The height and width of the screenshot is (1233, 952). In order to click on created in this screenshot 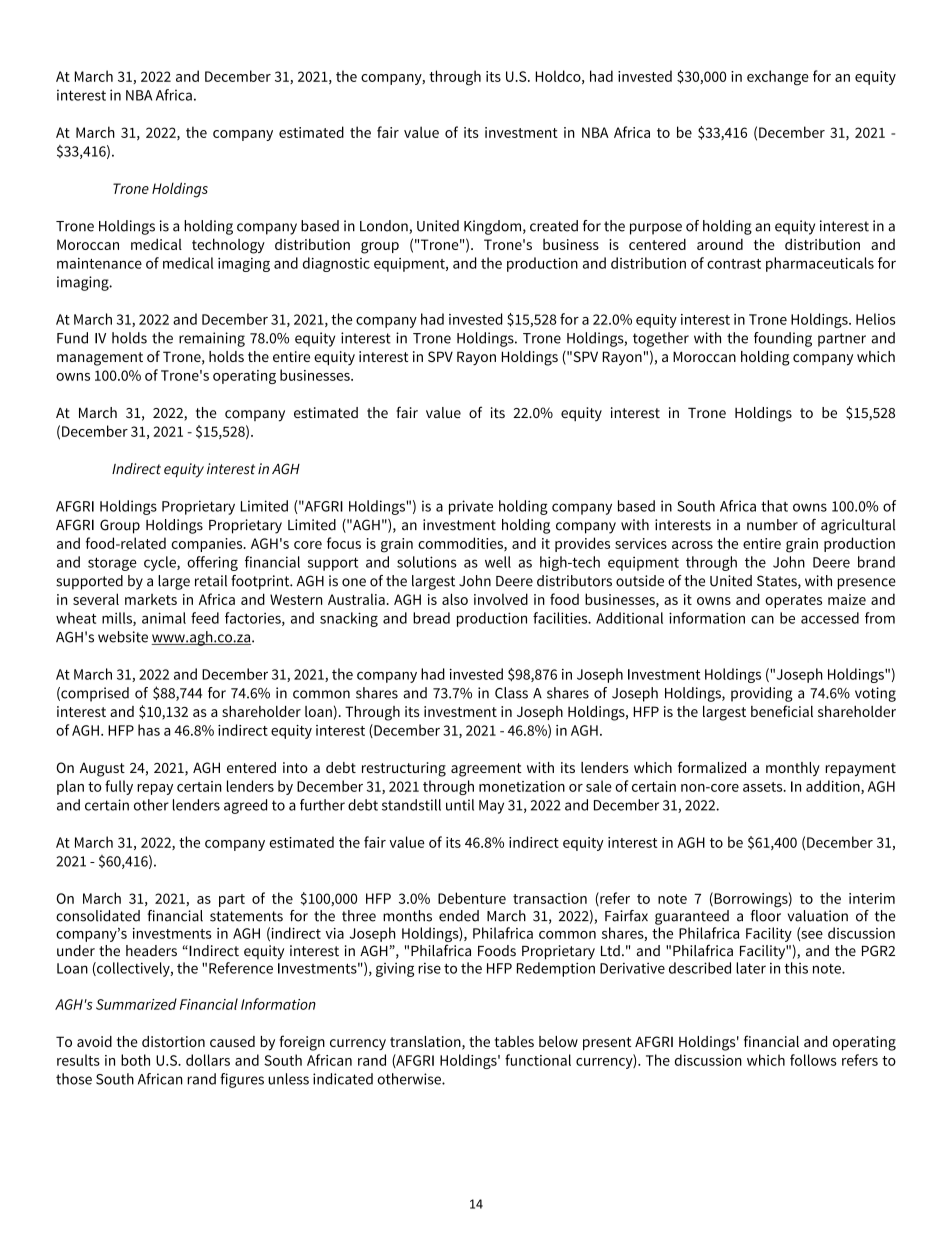, I will do `click(554, 226)`.
